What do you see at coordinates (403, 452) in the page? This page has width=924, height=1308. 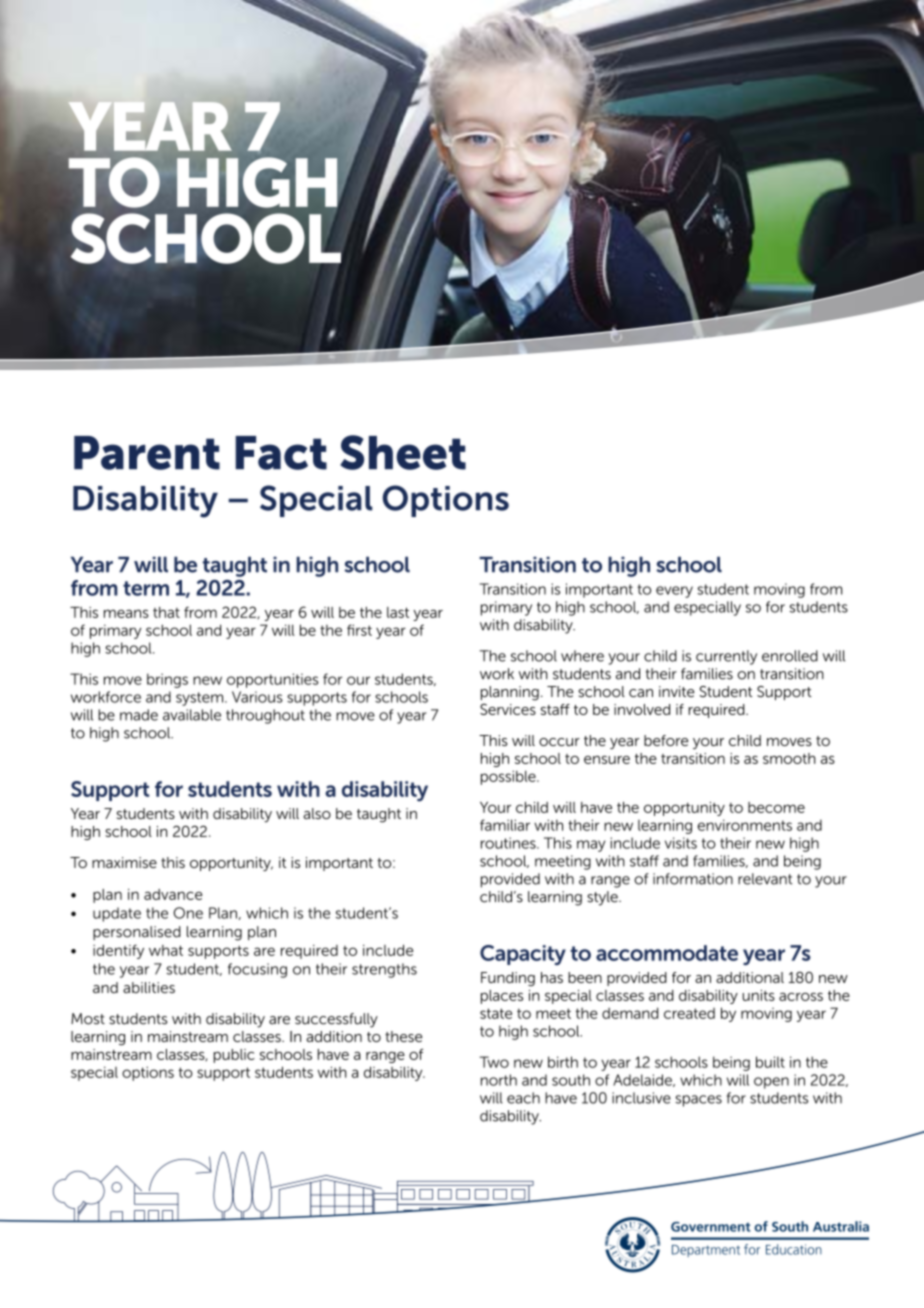 I see `Sheet` at bounding box center [403, 452].
